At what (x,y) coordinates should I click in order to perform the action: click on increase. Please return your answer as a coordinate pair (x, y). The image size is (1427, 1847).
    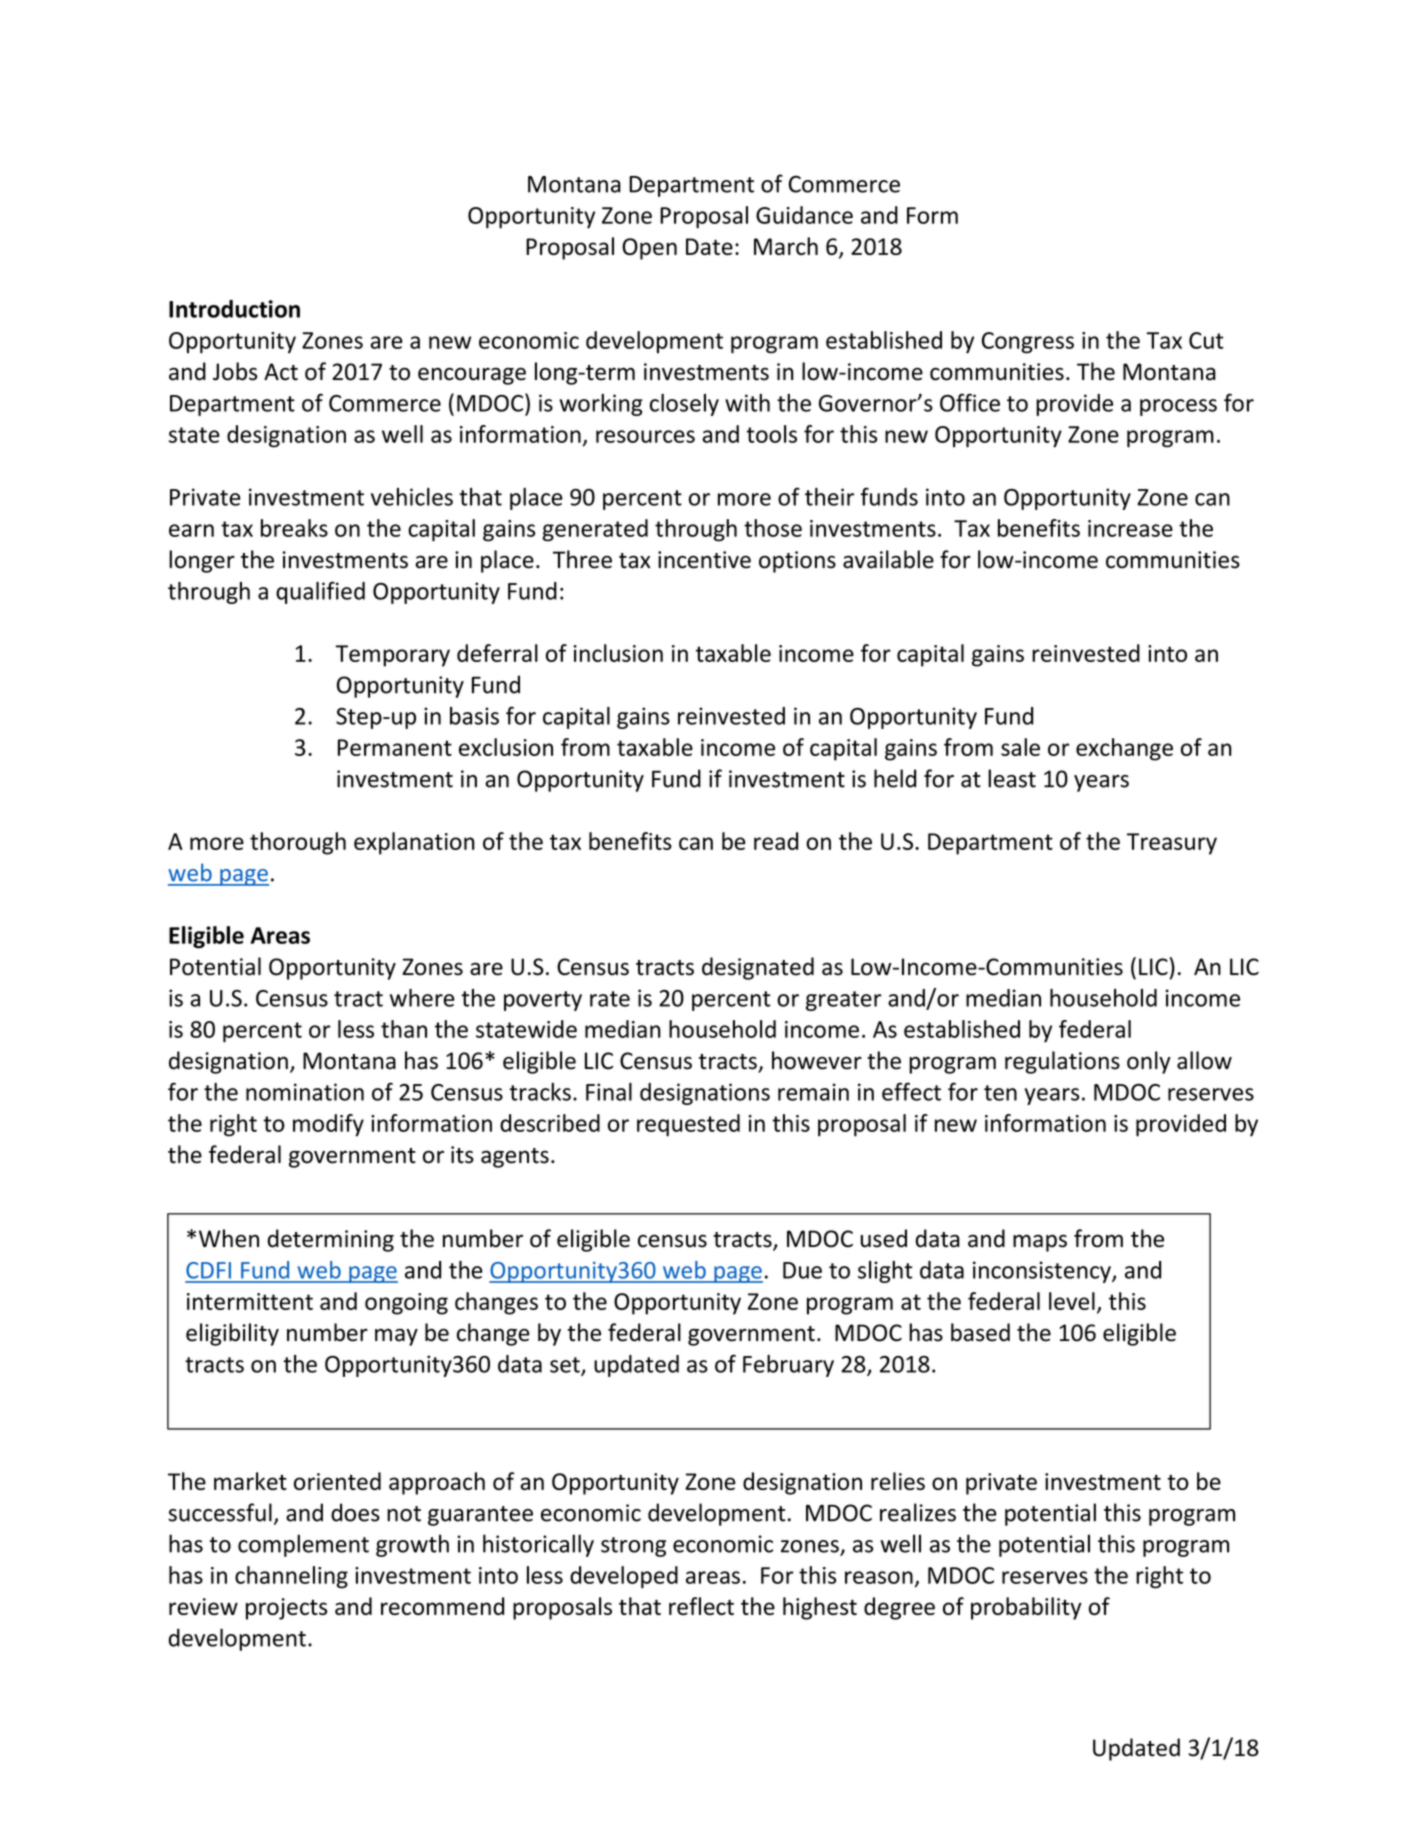
    Looking at the image, I should click on (1130, 528).
